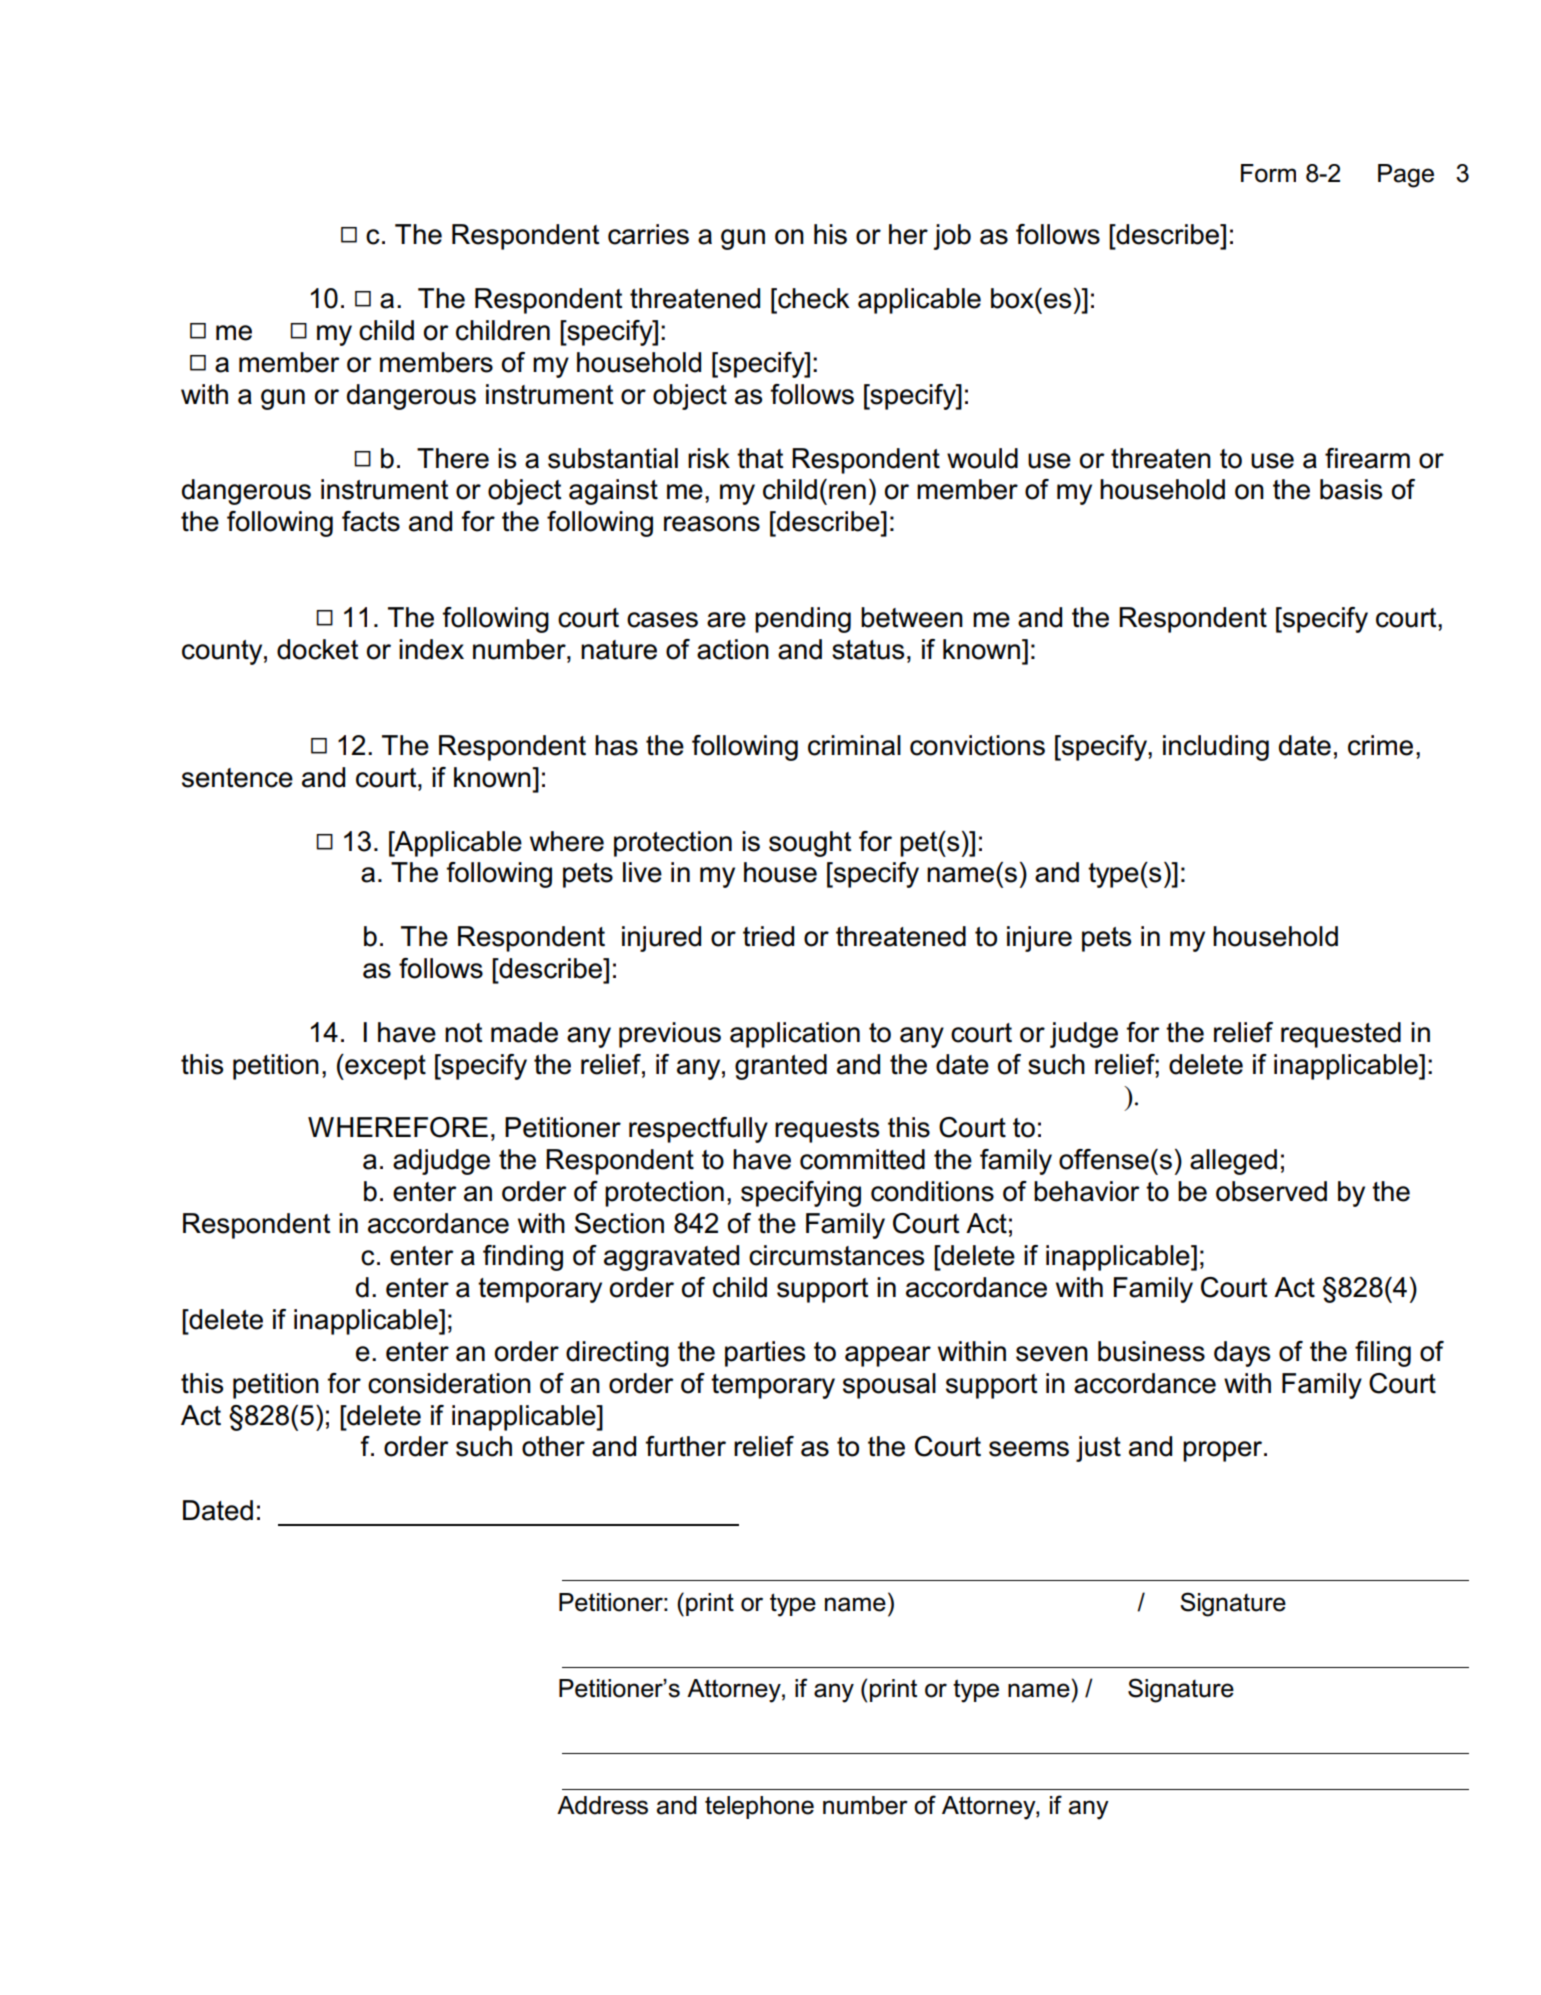 The image size is (1541, 1995). Describe the element at coordinates (795, 1035) in the screenshot. I see `application` at that location.
